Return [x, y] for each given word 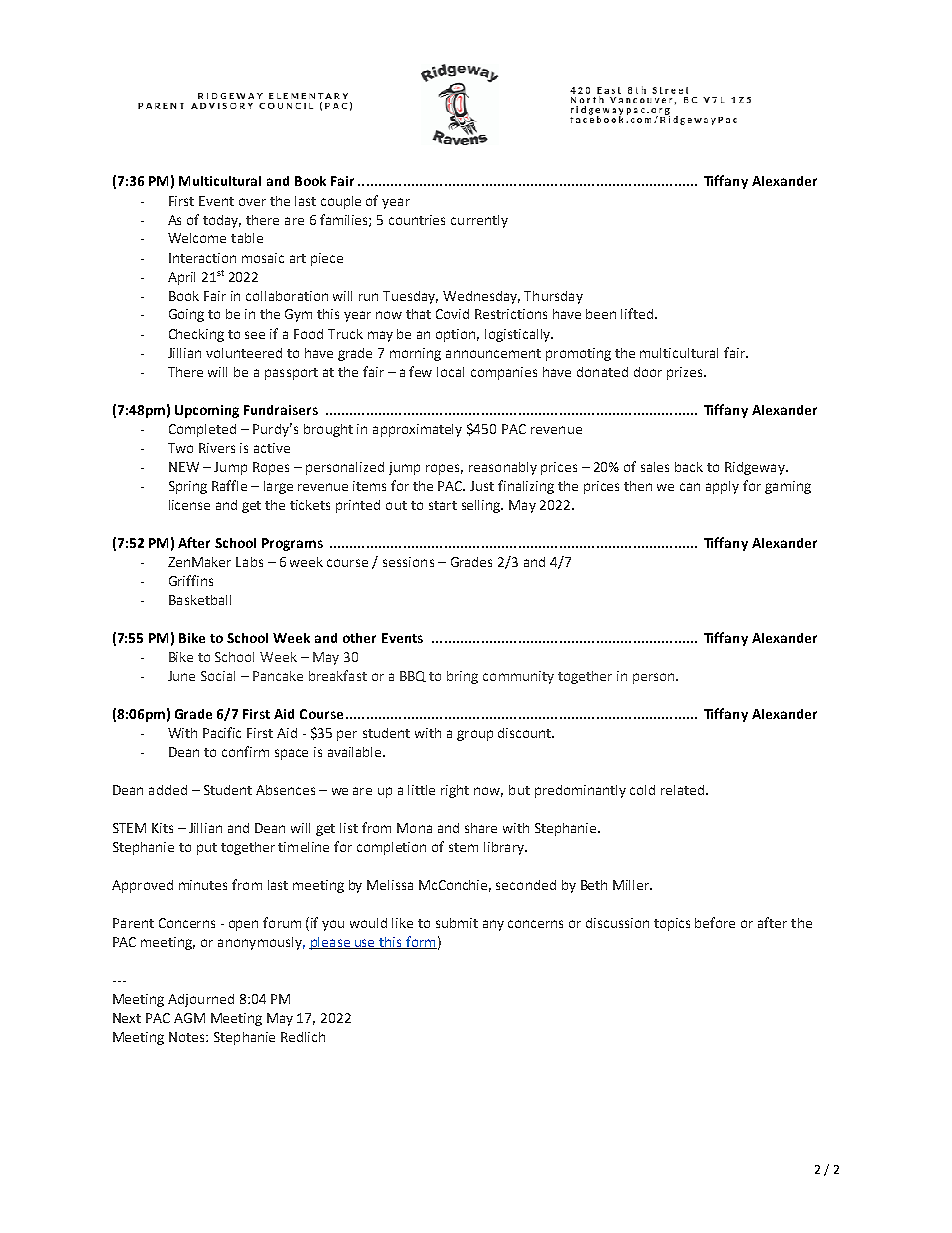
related [684, 790]
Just [482, 486]
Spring [188, 487]
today [222, 221]
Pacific [222, 732]
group [475, 735]
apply [722, 487]
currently [479, 221]
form [420, 942]
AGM [189, 1018]
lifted [637, 313]
